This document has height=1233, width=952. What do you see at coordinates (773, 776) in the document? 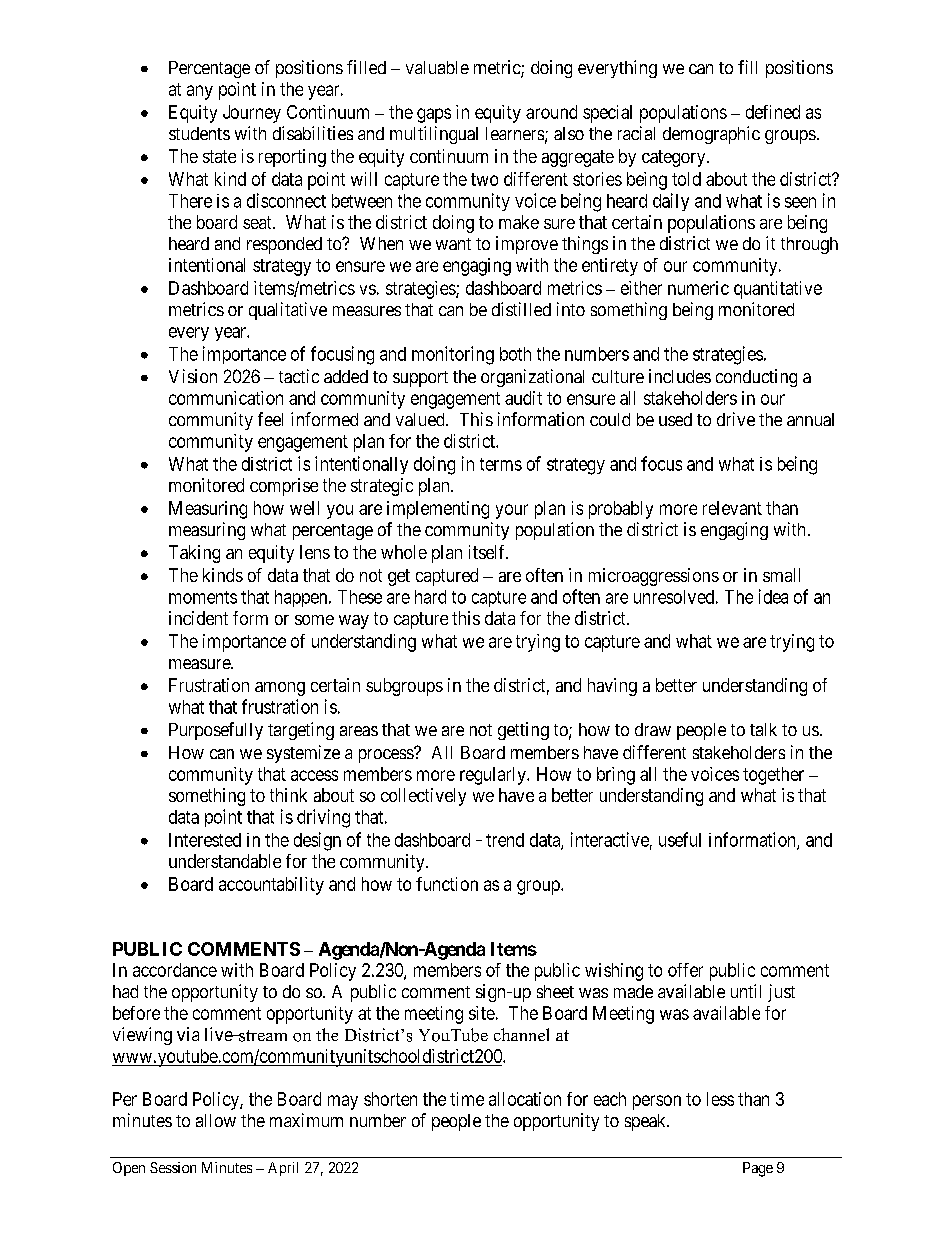
I see `together` at bounding box center [773, 776].
